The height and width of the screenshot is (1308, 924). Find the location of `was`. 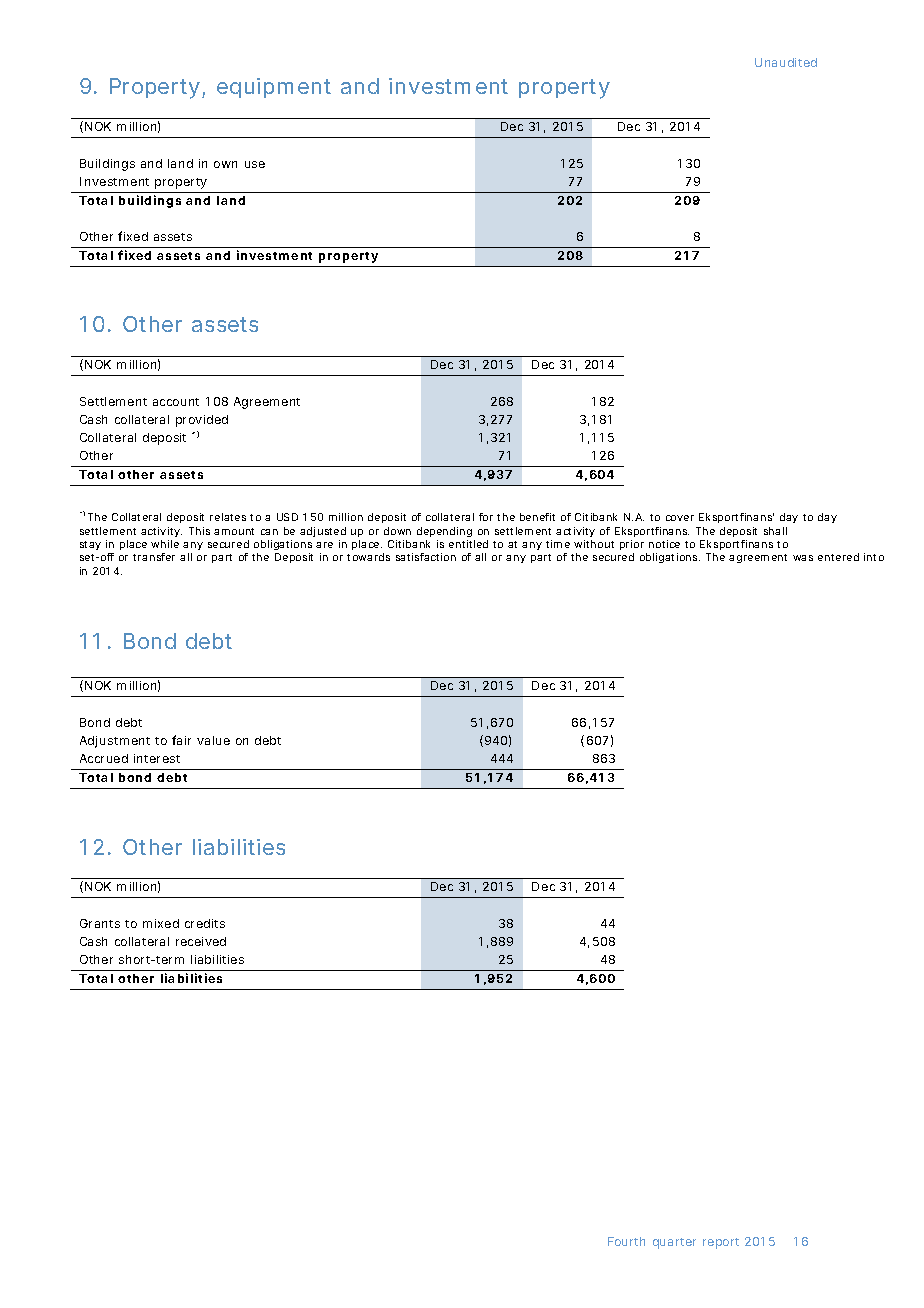

was is located at coordinates (803, 558).
